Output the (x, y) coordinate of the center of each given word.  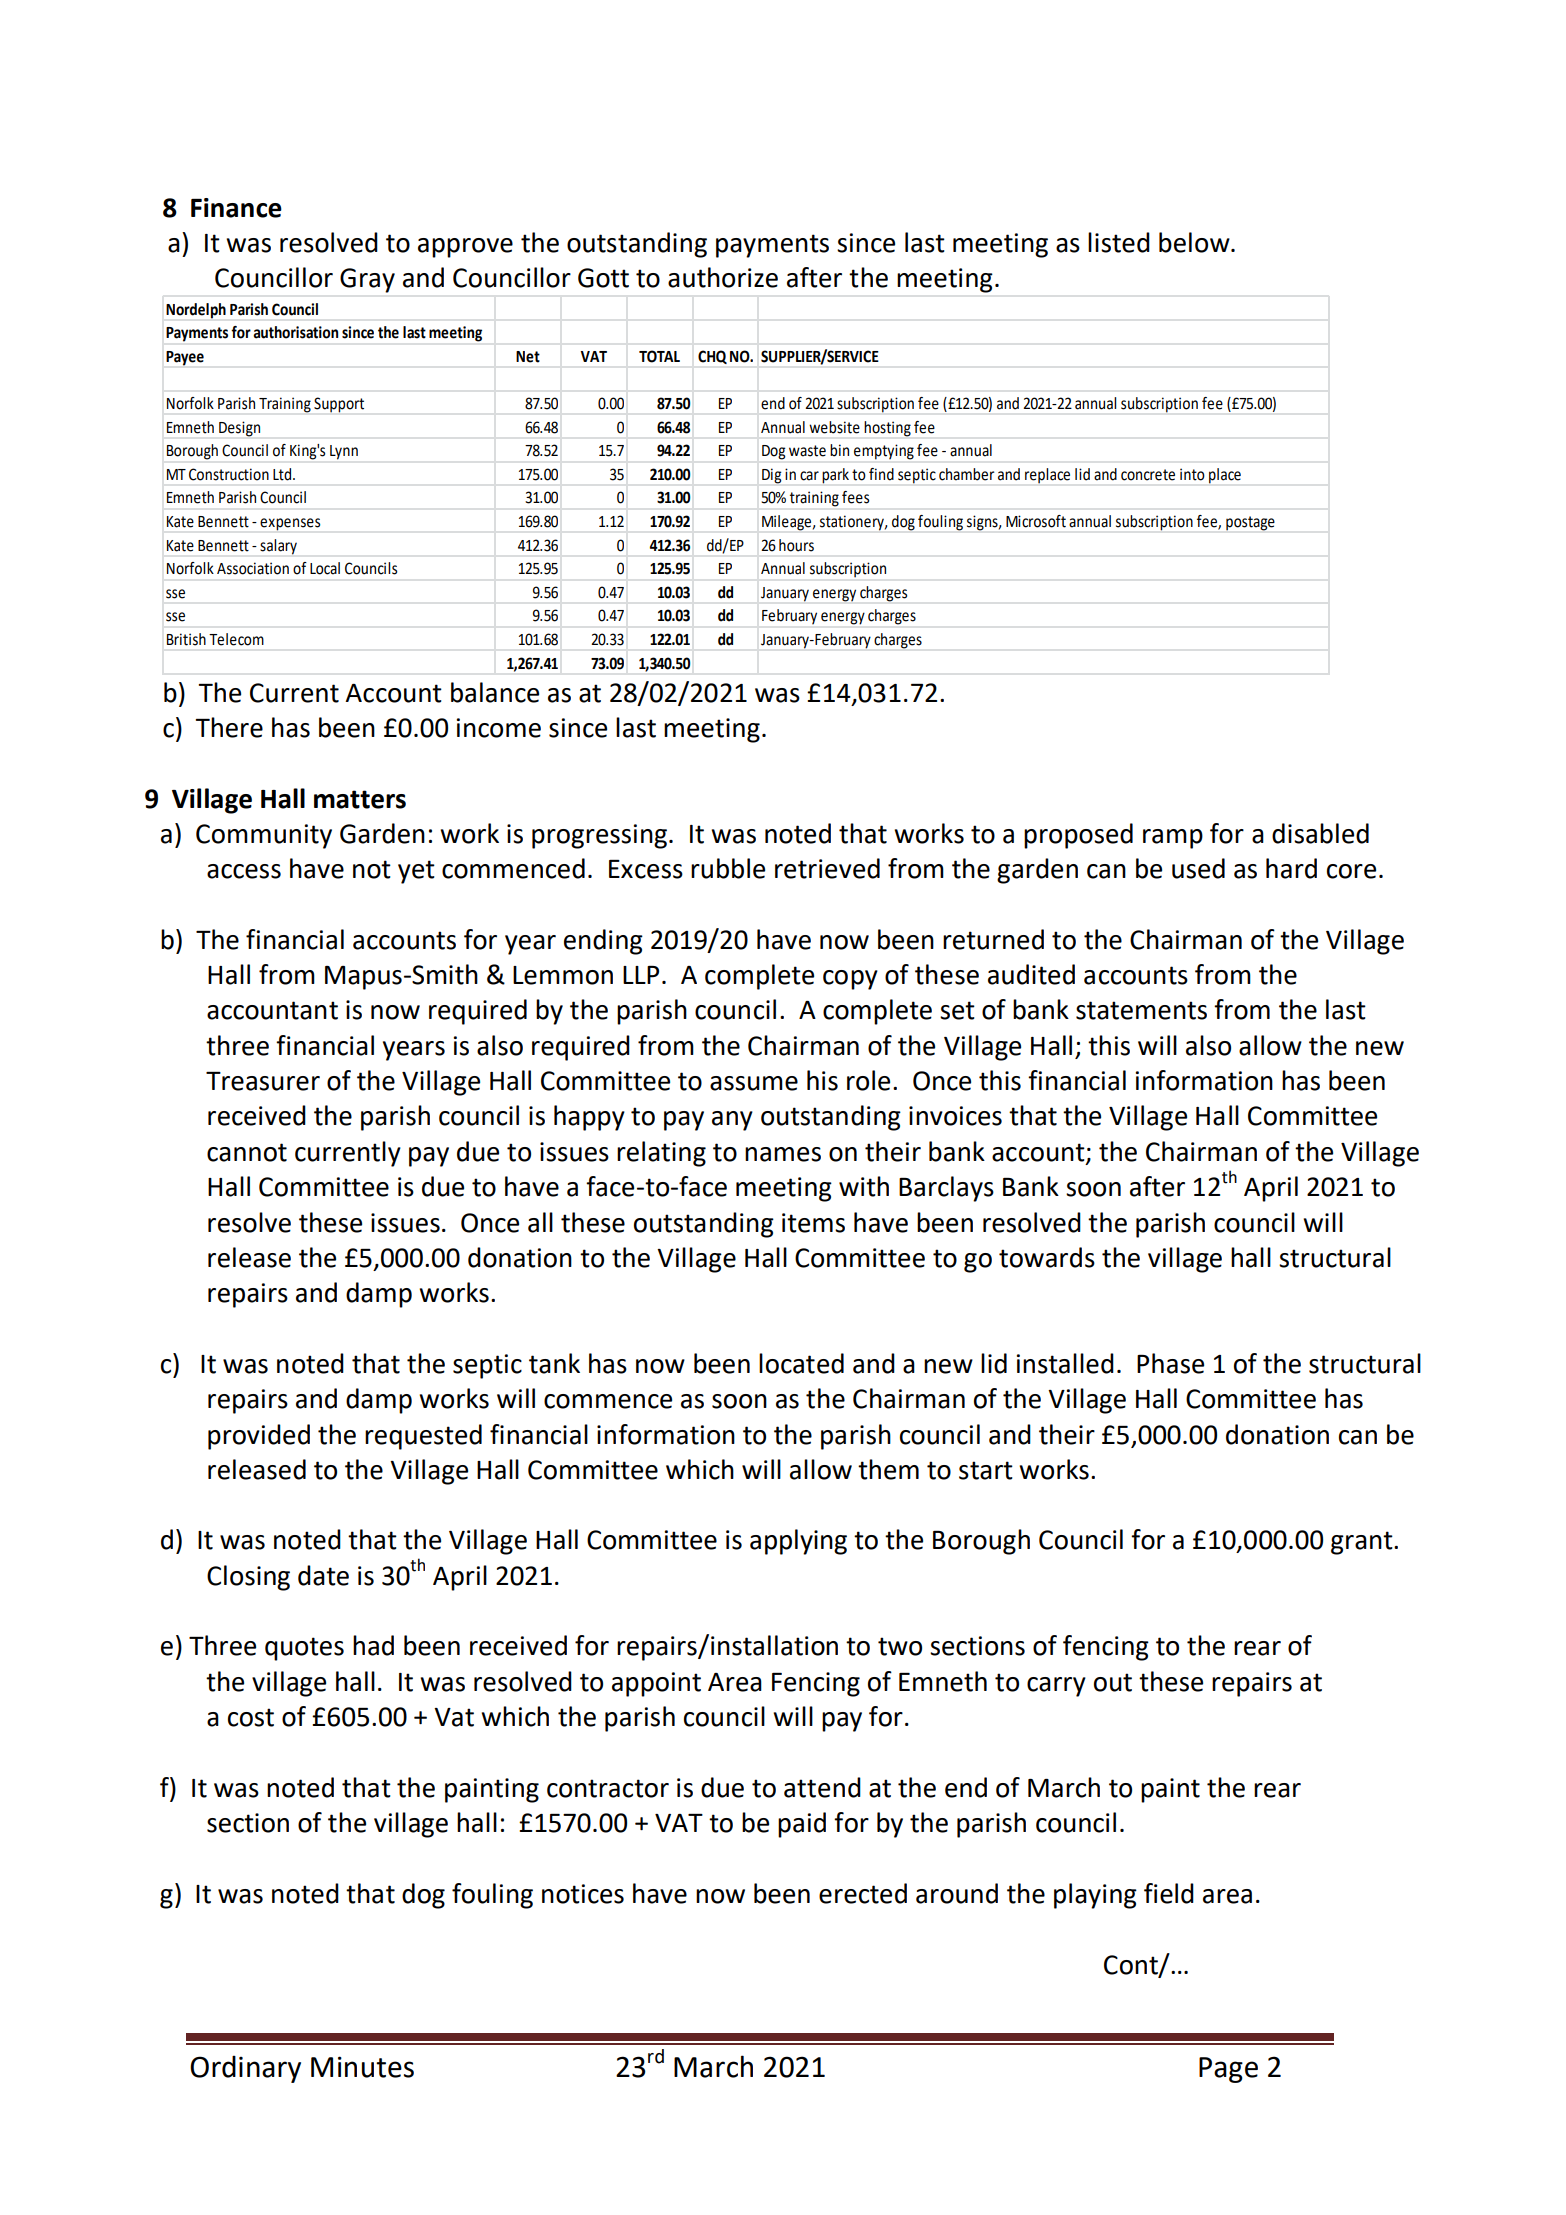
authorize (723, 277)
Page (1228, 2070)
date (323, 1575)
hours (796, 545)
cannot (247, 1152)
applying (798, 1542)
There (229, 727)
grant (1363, 1543)
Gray (367, 280)
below (1195, 242)
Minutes (362, 2067)
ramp (1173, 839)
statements (1141, 1010)
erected (863, 1893)
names (783, 1154)
